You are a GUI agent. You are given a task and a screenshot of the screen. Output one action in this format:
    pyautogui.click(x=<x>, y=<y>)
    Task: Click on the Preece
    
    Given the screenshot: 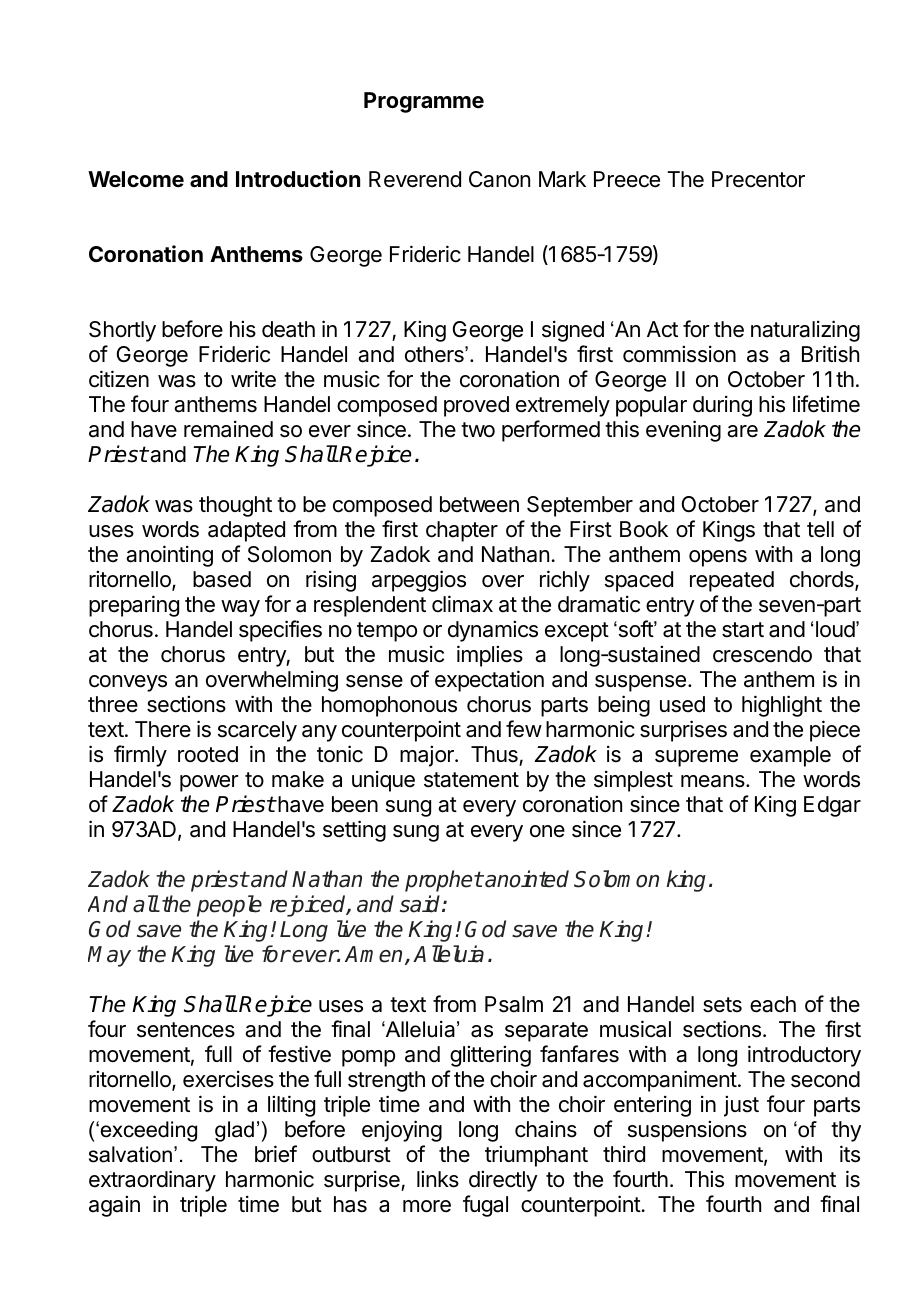 What is the action you would take?
    pyautogui.click(x=627, y=179)
